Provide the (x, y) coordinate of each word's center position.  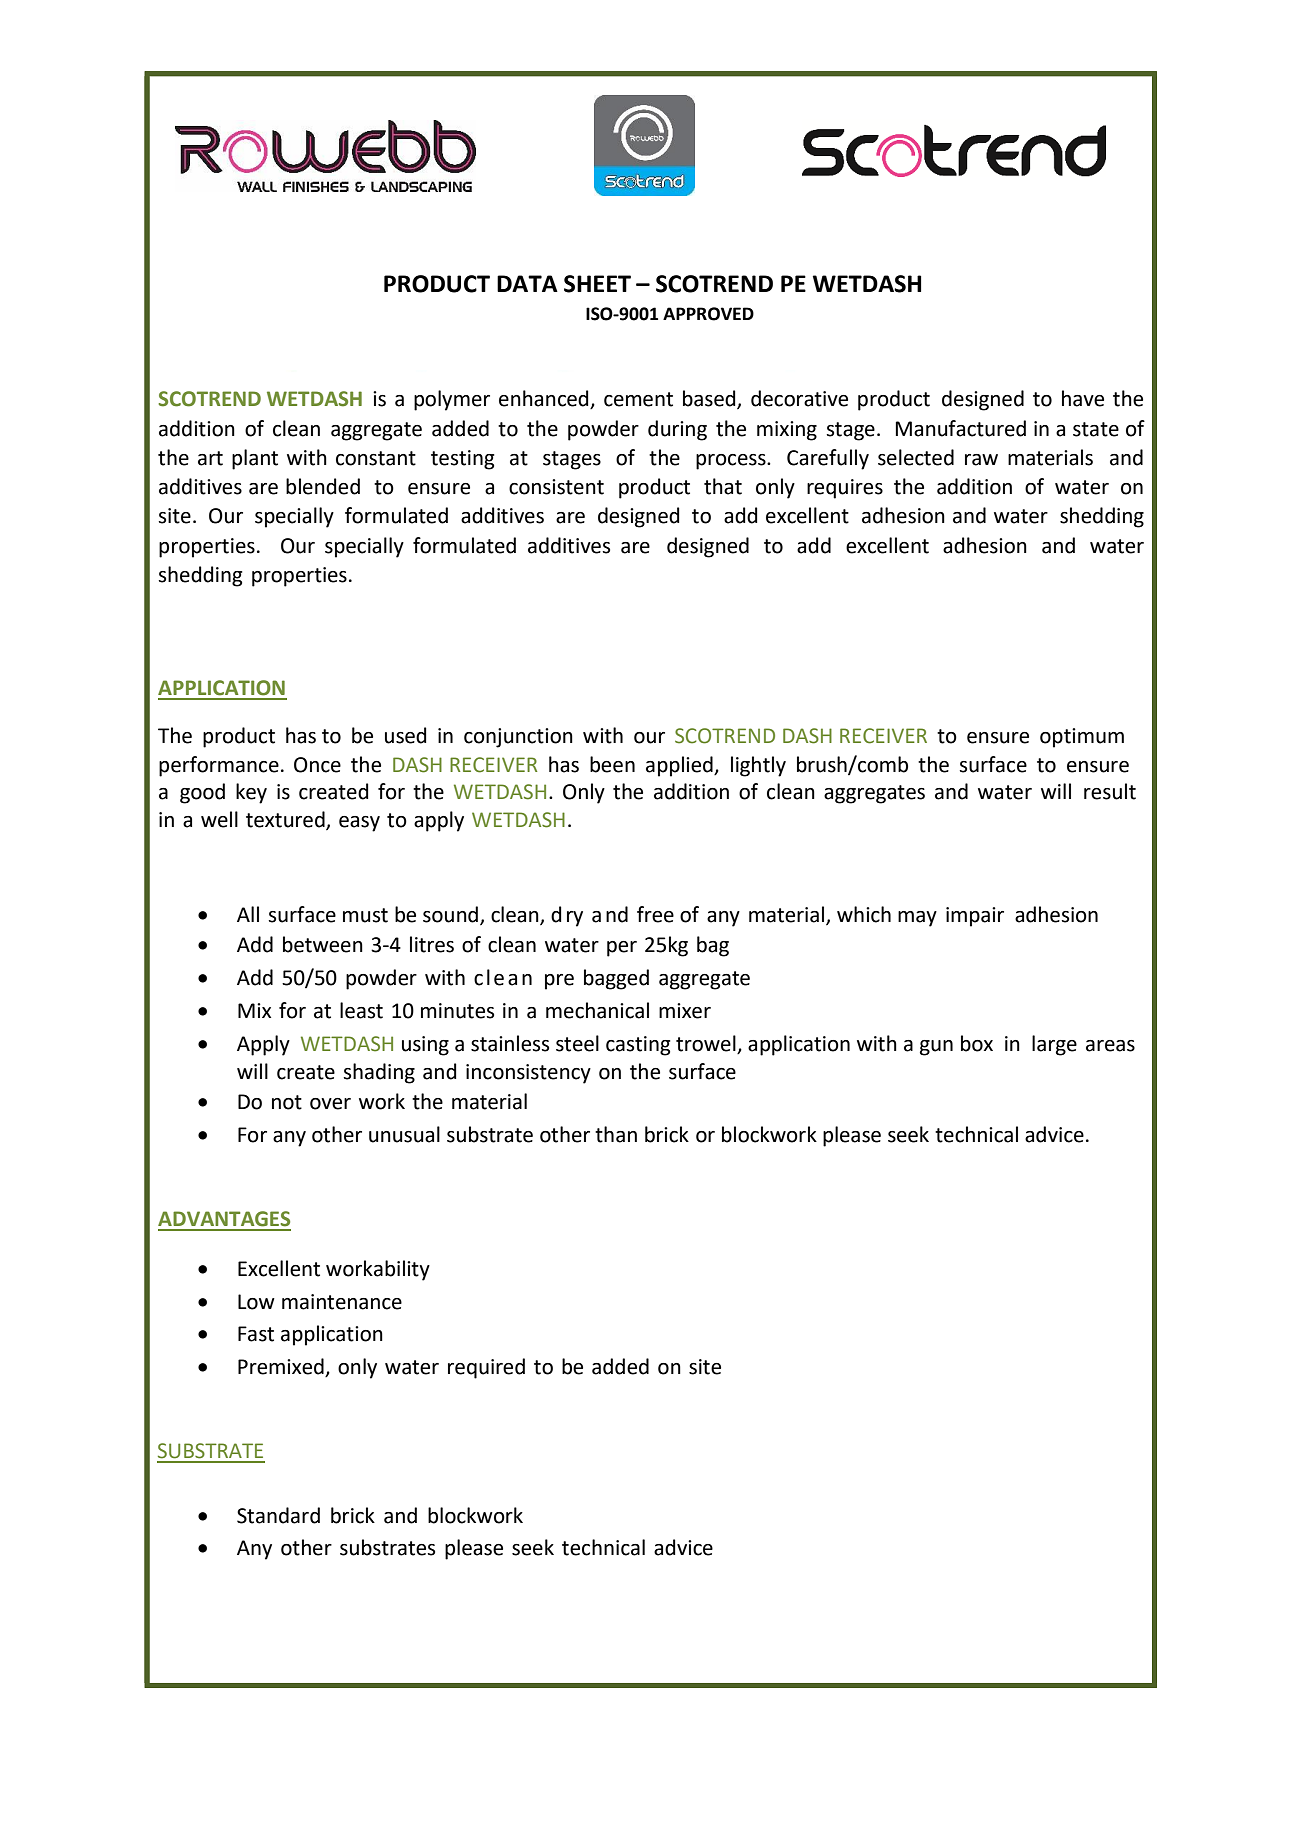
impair (975, 917)
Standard (278, 1515)
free (655, 914)
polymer (452, 400)
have (1083, 398)
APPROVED (708, 314)
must (365, 915)
